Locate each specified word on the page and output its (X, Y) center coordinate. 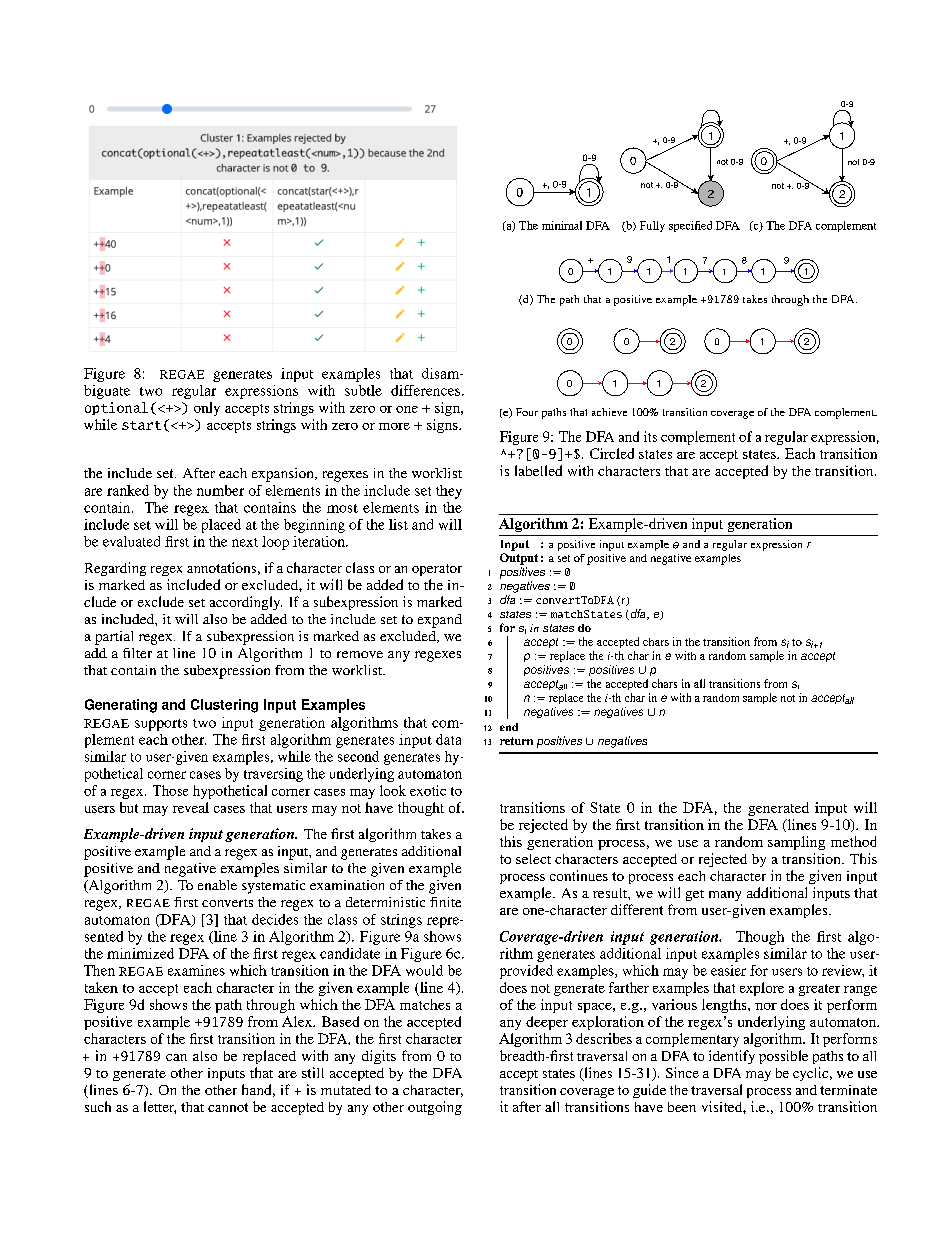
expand (440, 621)
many (725, 896)
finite (445, 902)
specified (690, 226)
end (509, 727)
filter (137, 653)
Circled (612, 453)
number (220, 490)
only (207, 409)
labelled (538, 470)
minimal (562, 225)
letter (160, 1107)
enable (217, 885)
